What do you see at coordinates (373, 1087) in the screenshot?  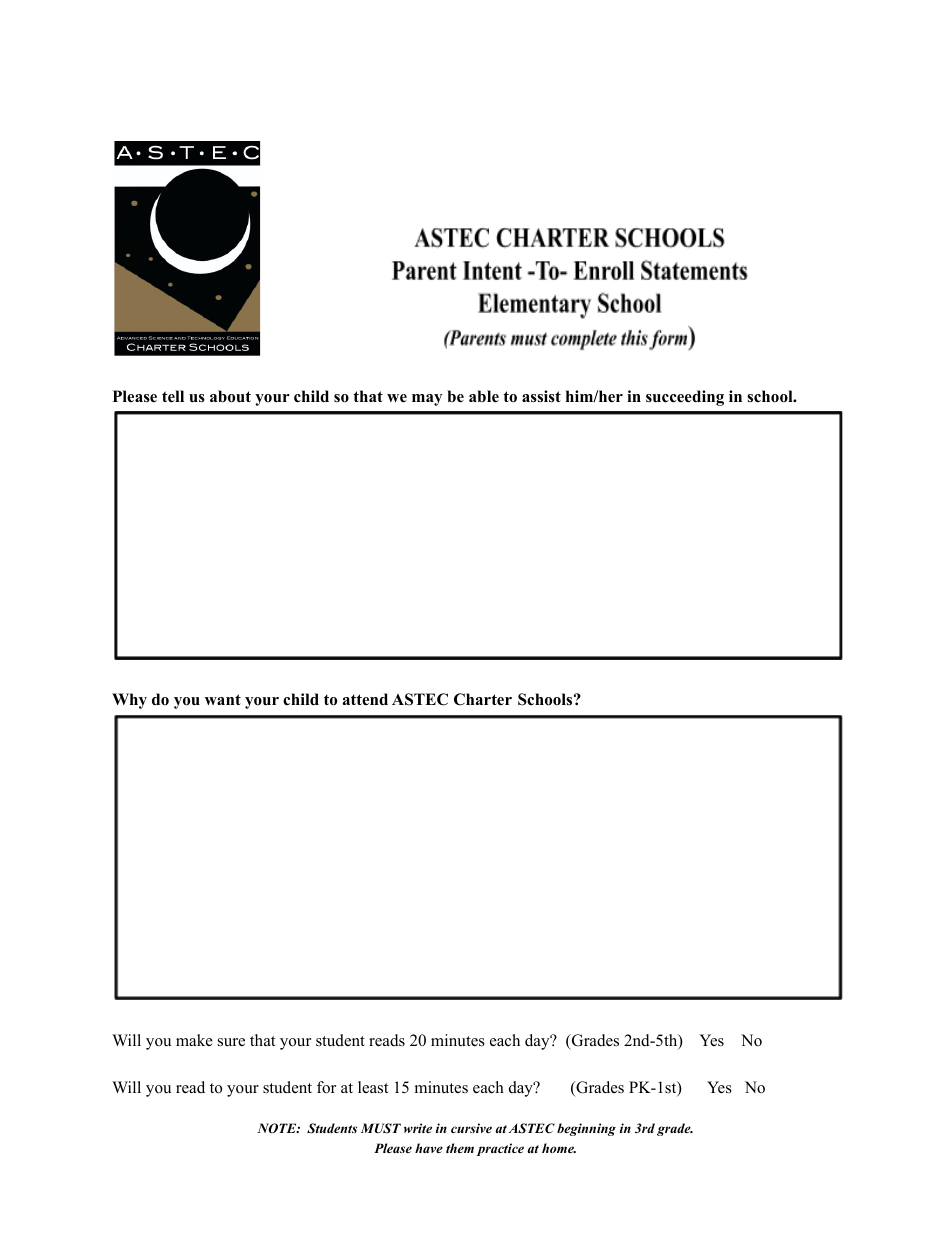 I see `least` at bounding box center [373, 1087].
